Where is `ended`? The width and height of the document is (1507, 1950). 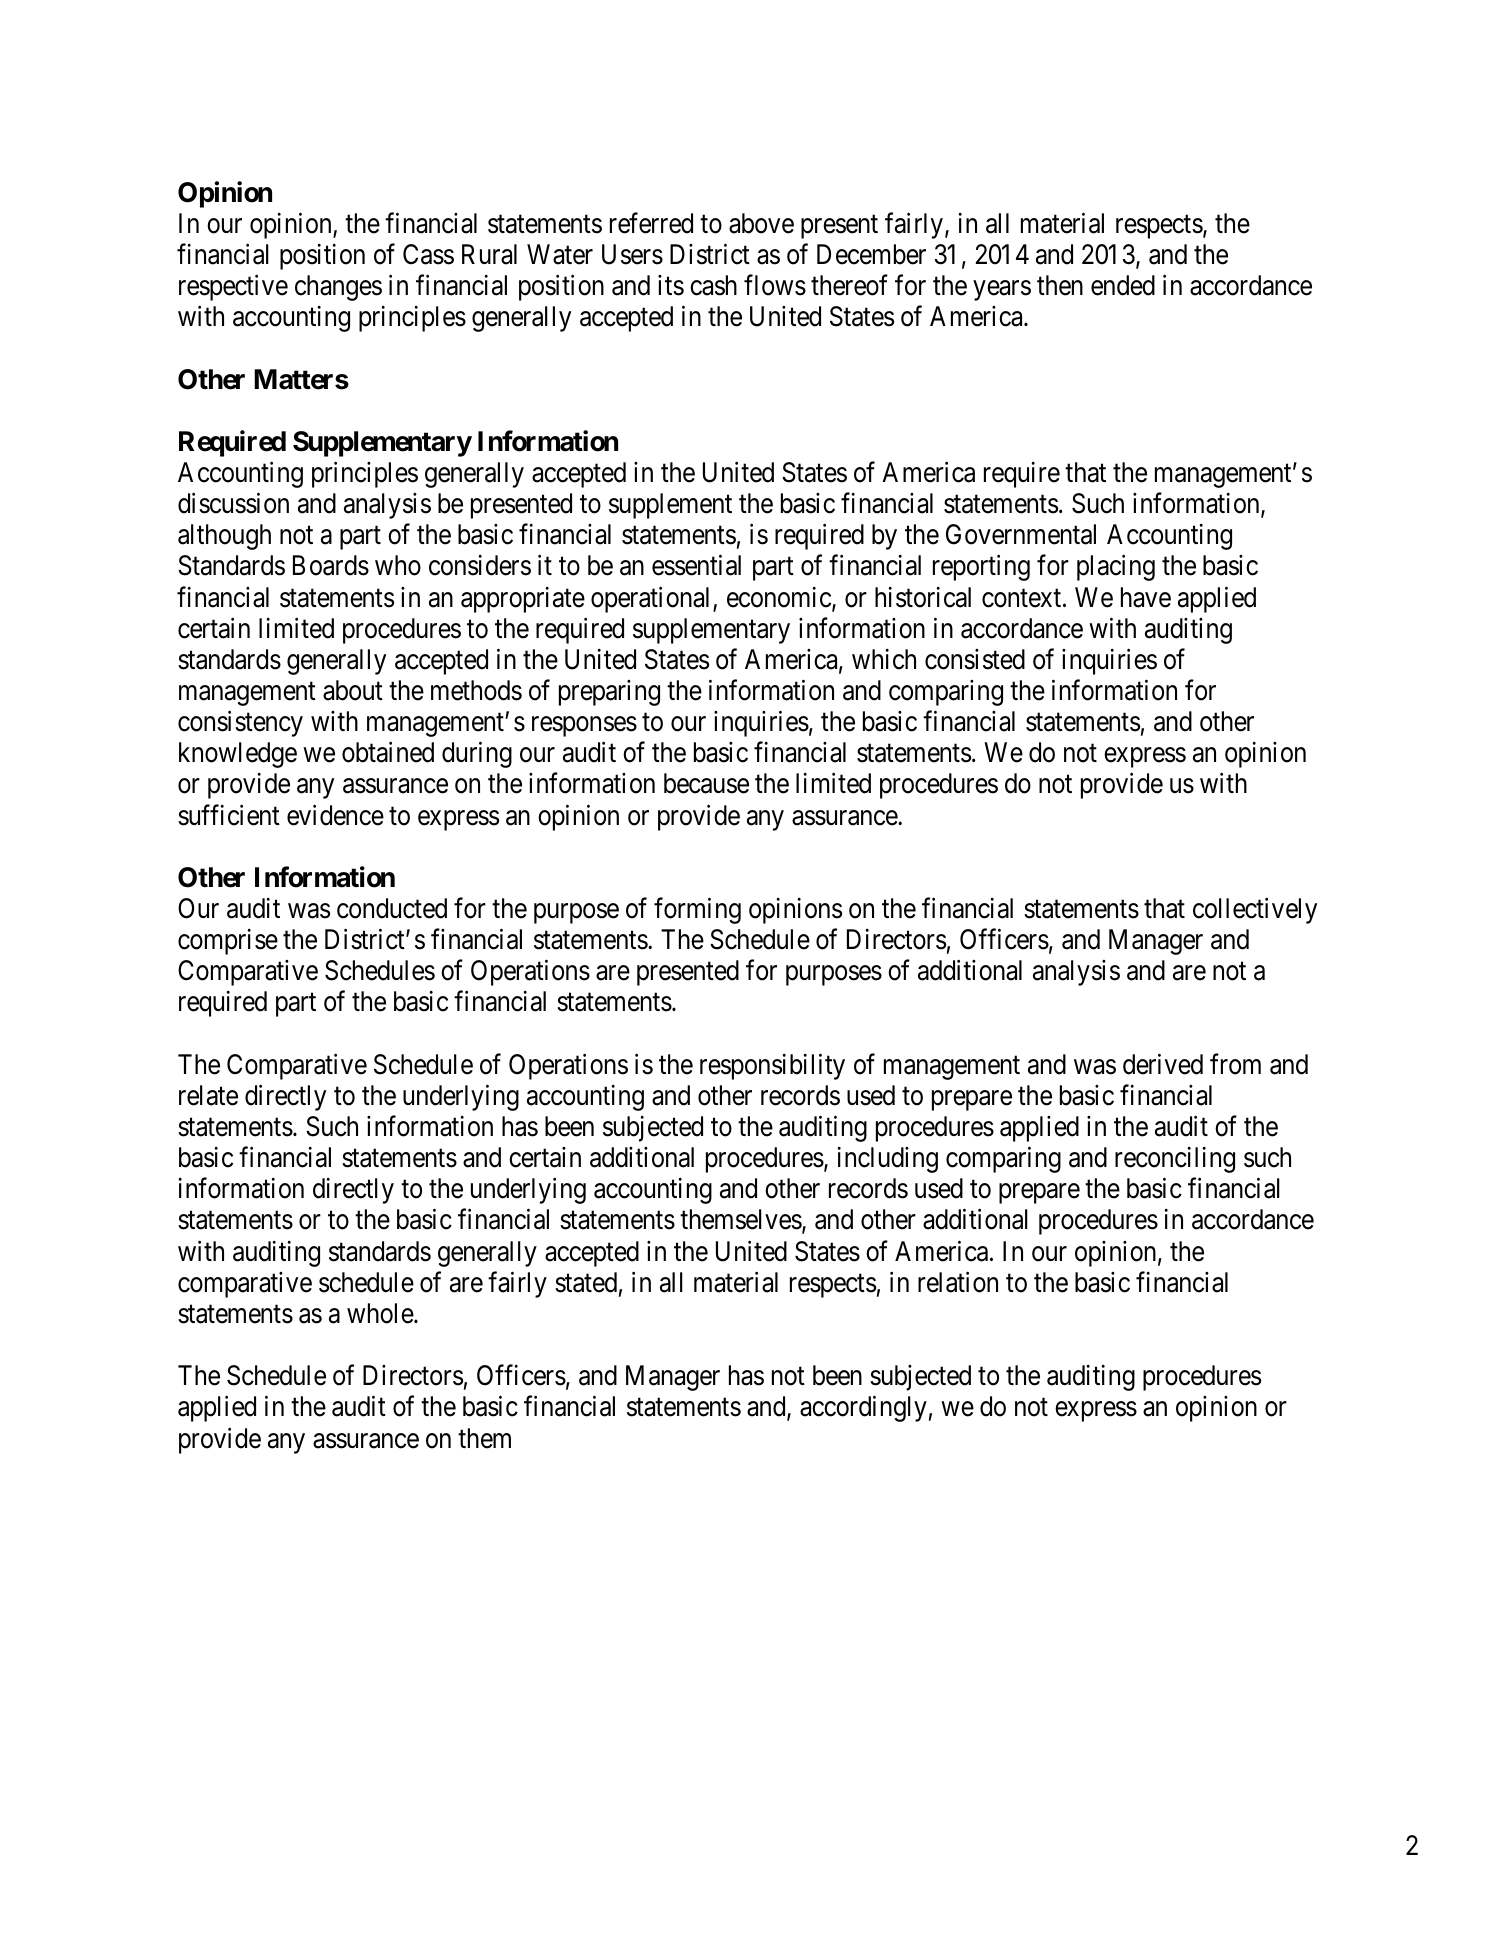 ended is located at coordinates (1123, 285).
